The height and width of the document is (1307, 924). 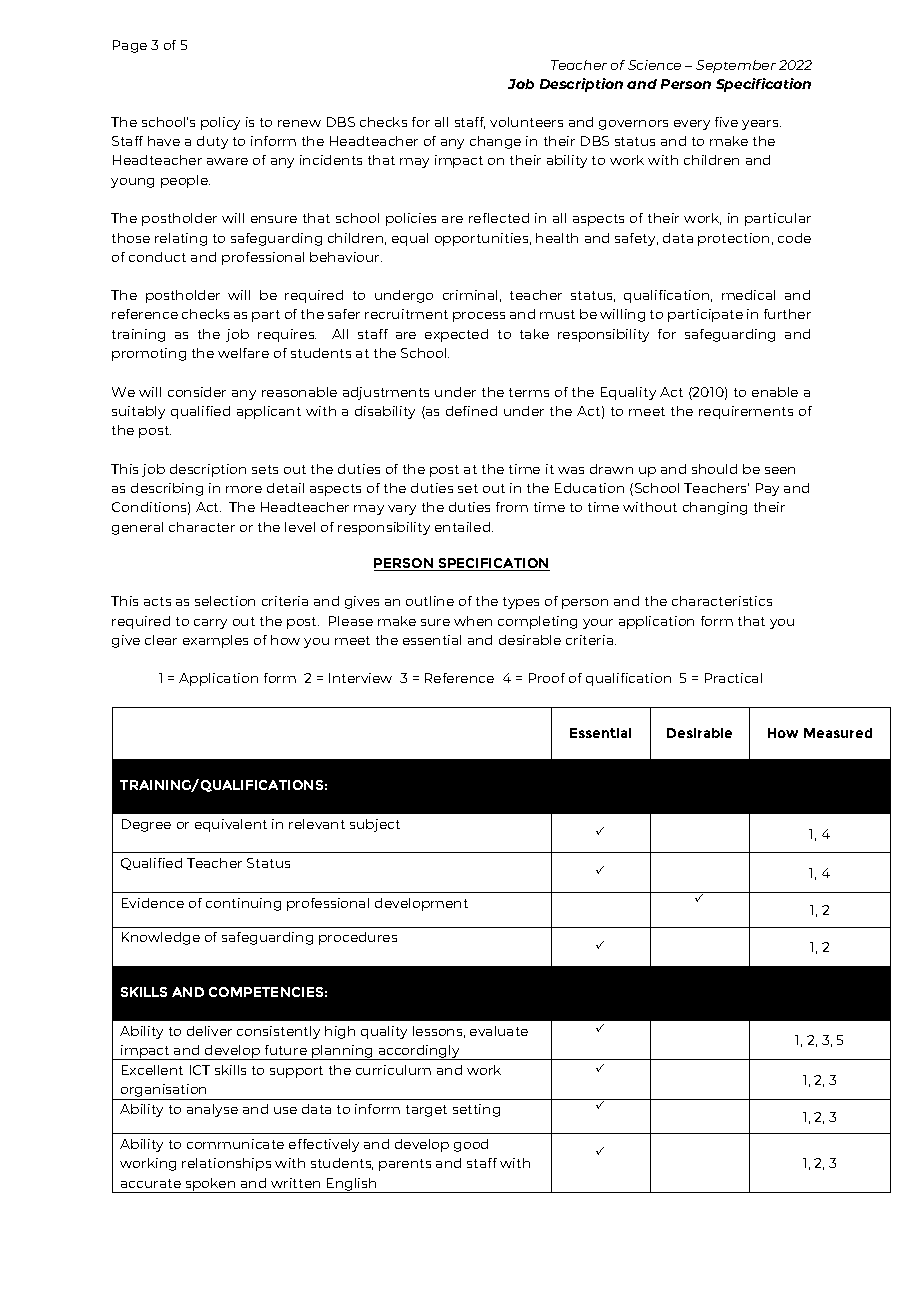 I want to click on process, so click(x=479, y=317).
